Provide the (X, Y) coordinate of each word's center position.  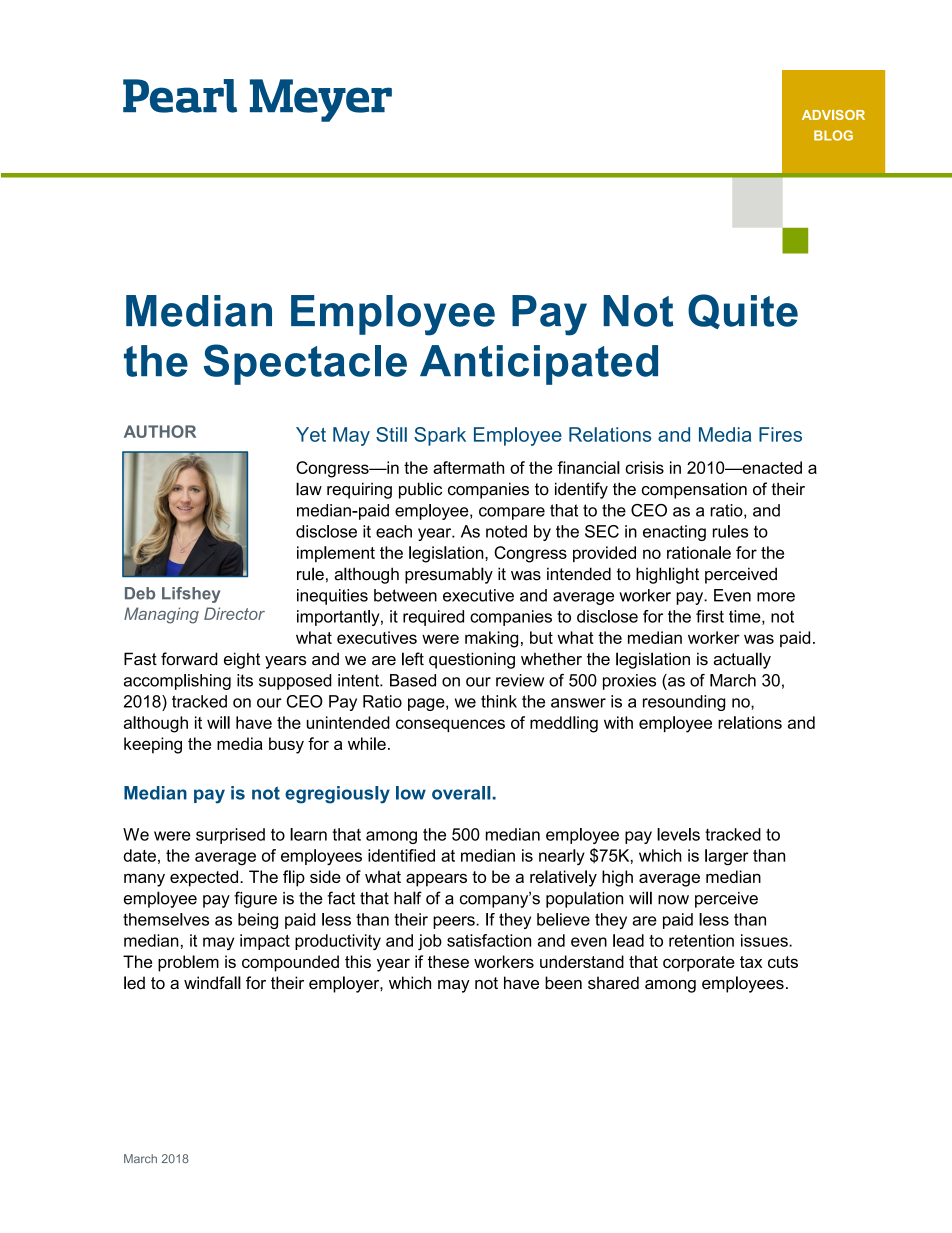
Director (234, 613)
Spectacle (305, 364)
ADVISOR (833, 115)
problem (188, 963)
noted (506, 531)
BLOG (833, 135)
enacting (674, 533)
